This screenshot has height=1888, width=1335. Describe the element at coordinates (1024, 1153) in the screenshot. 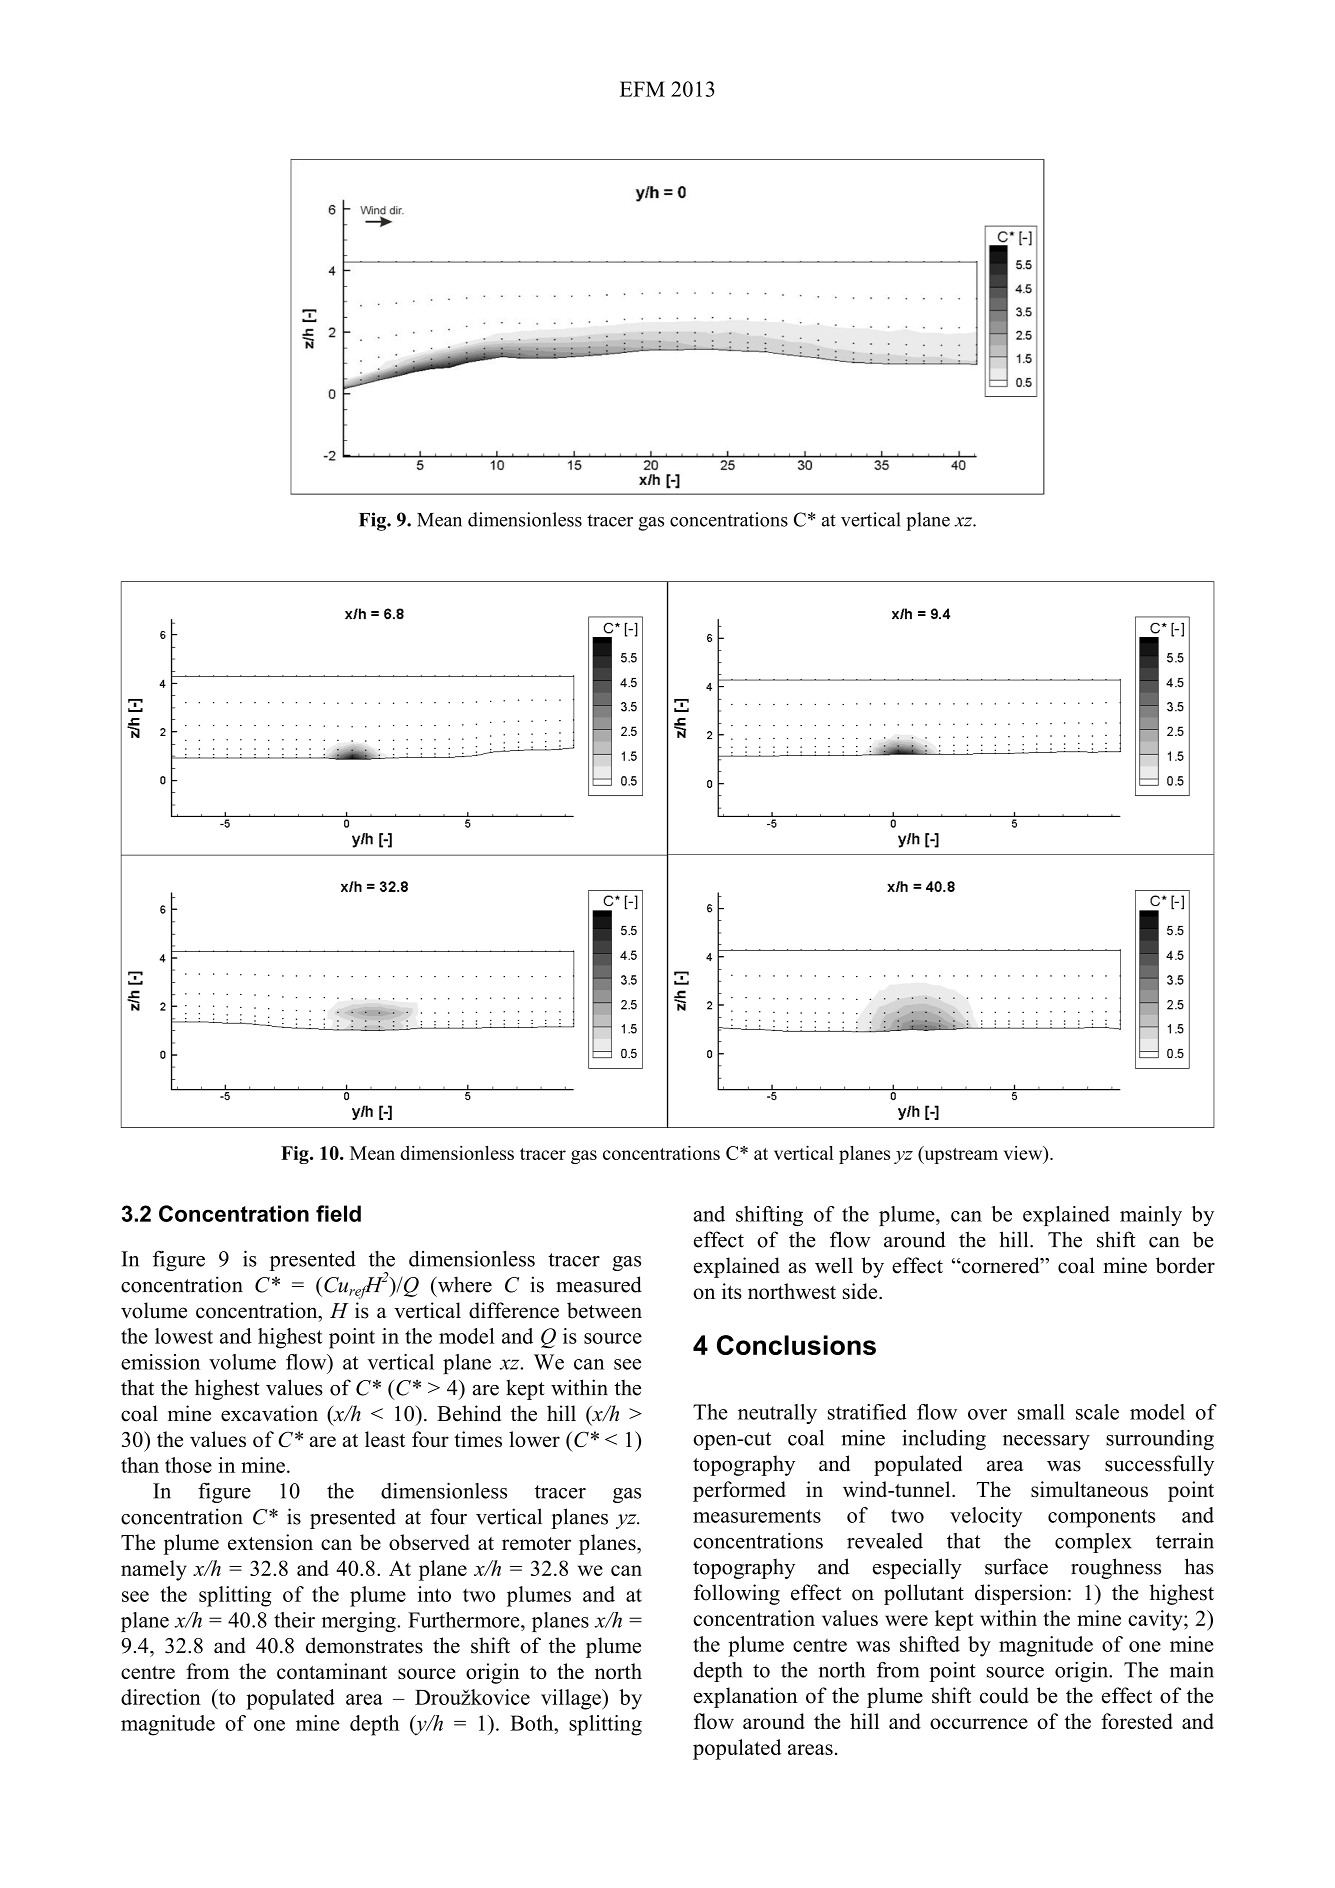

I see `view` at that location.
